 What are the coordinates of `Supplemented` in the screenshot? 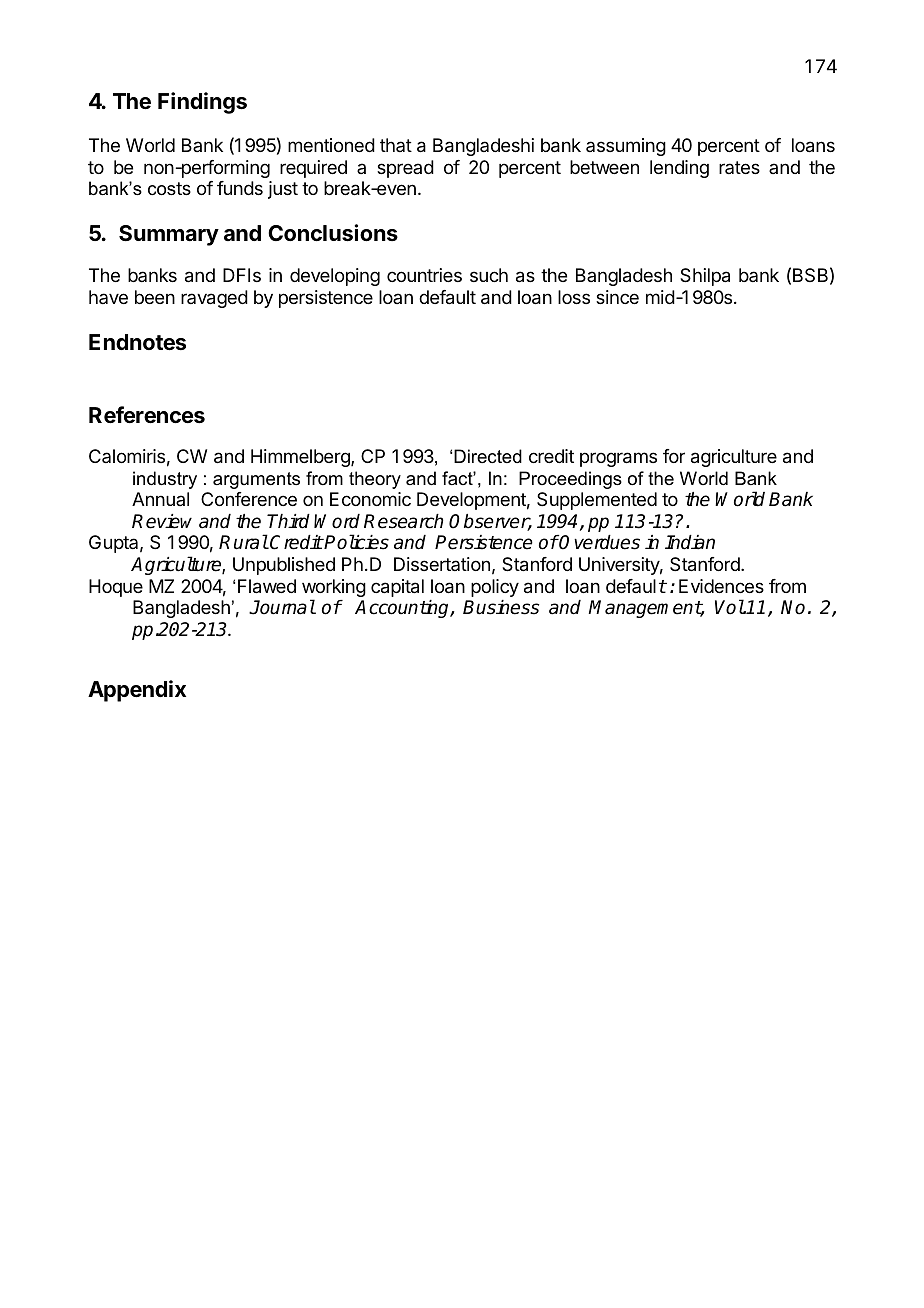 It's located at (597, 501).
